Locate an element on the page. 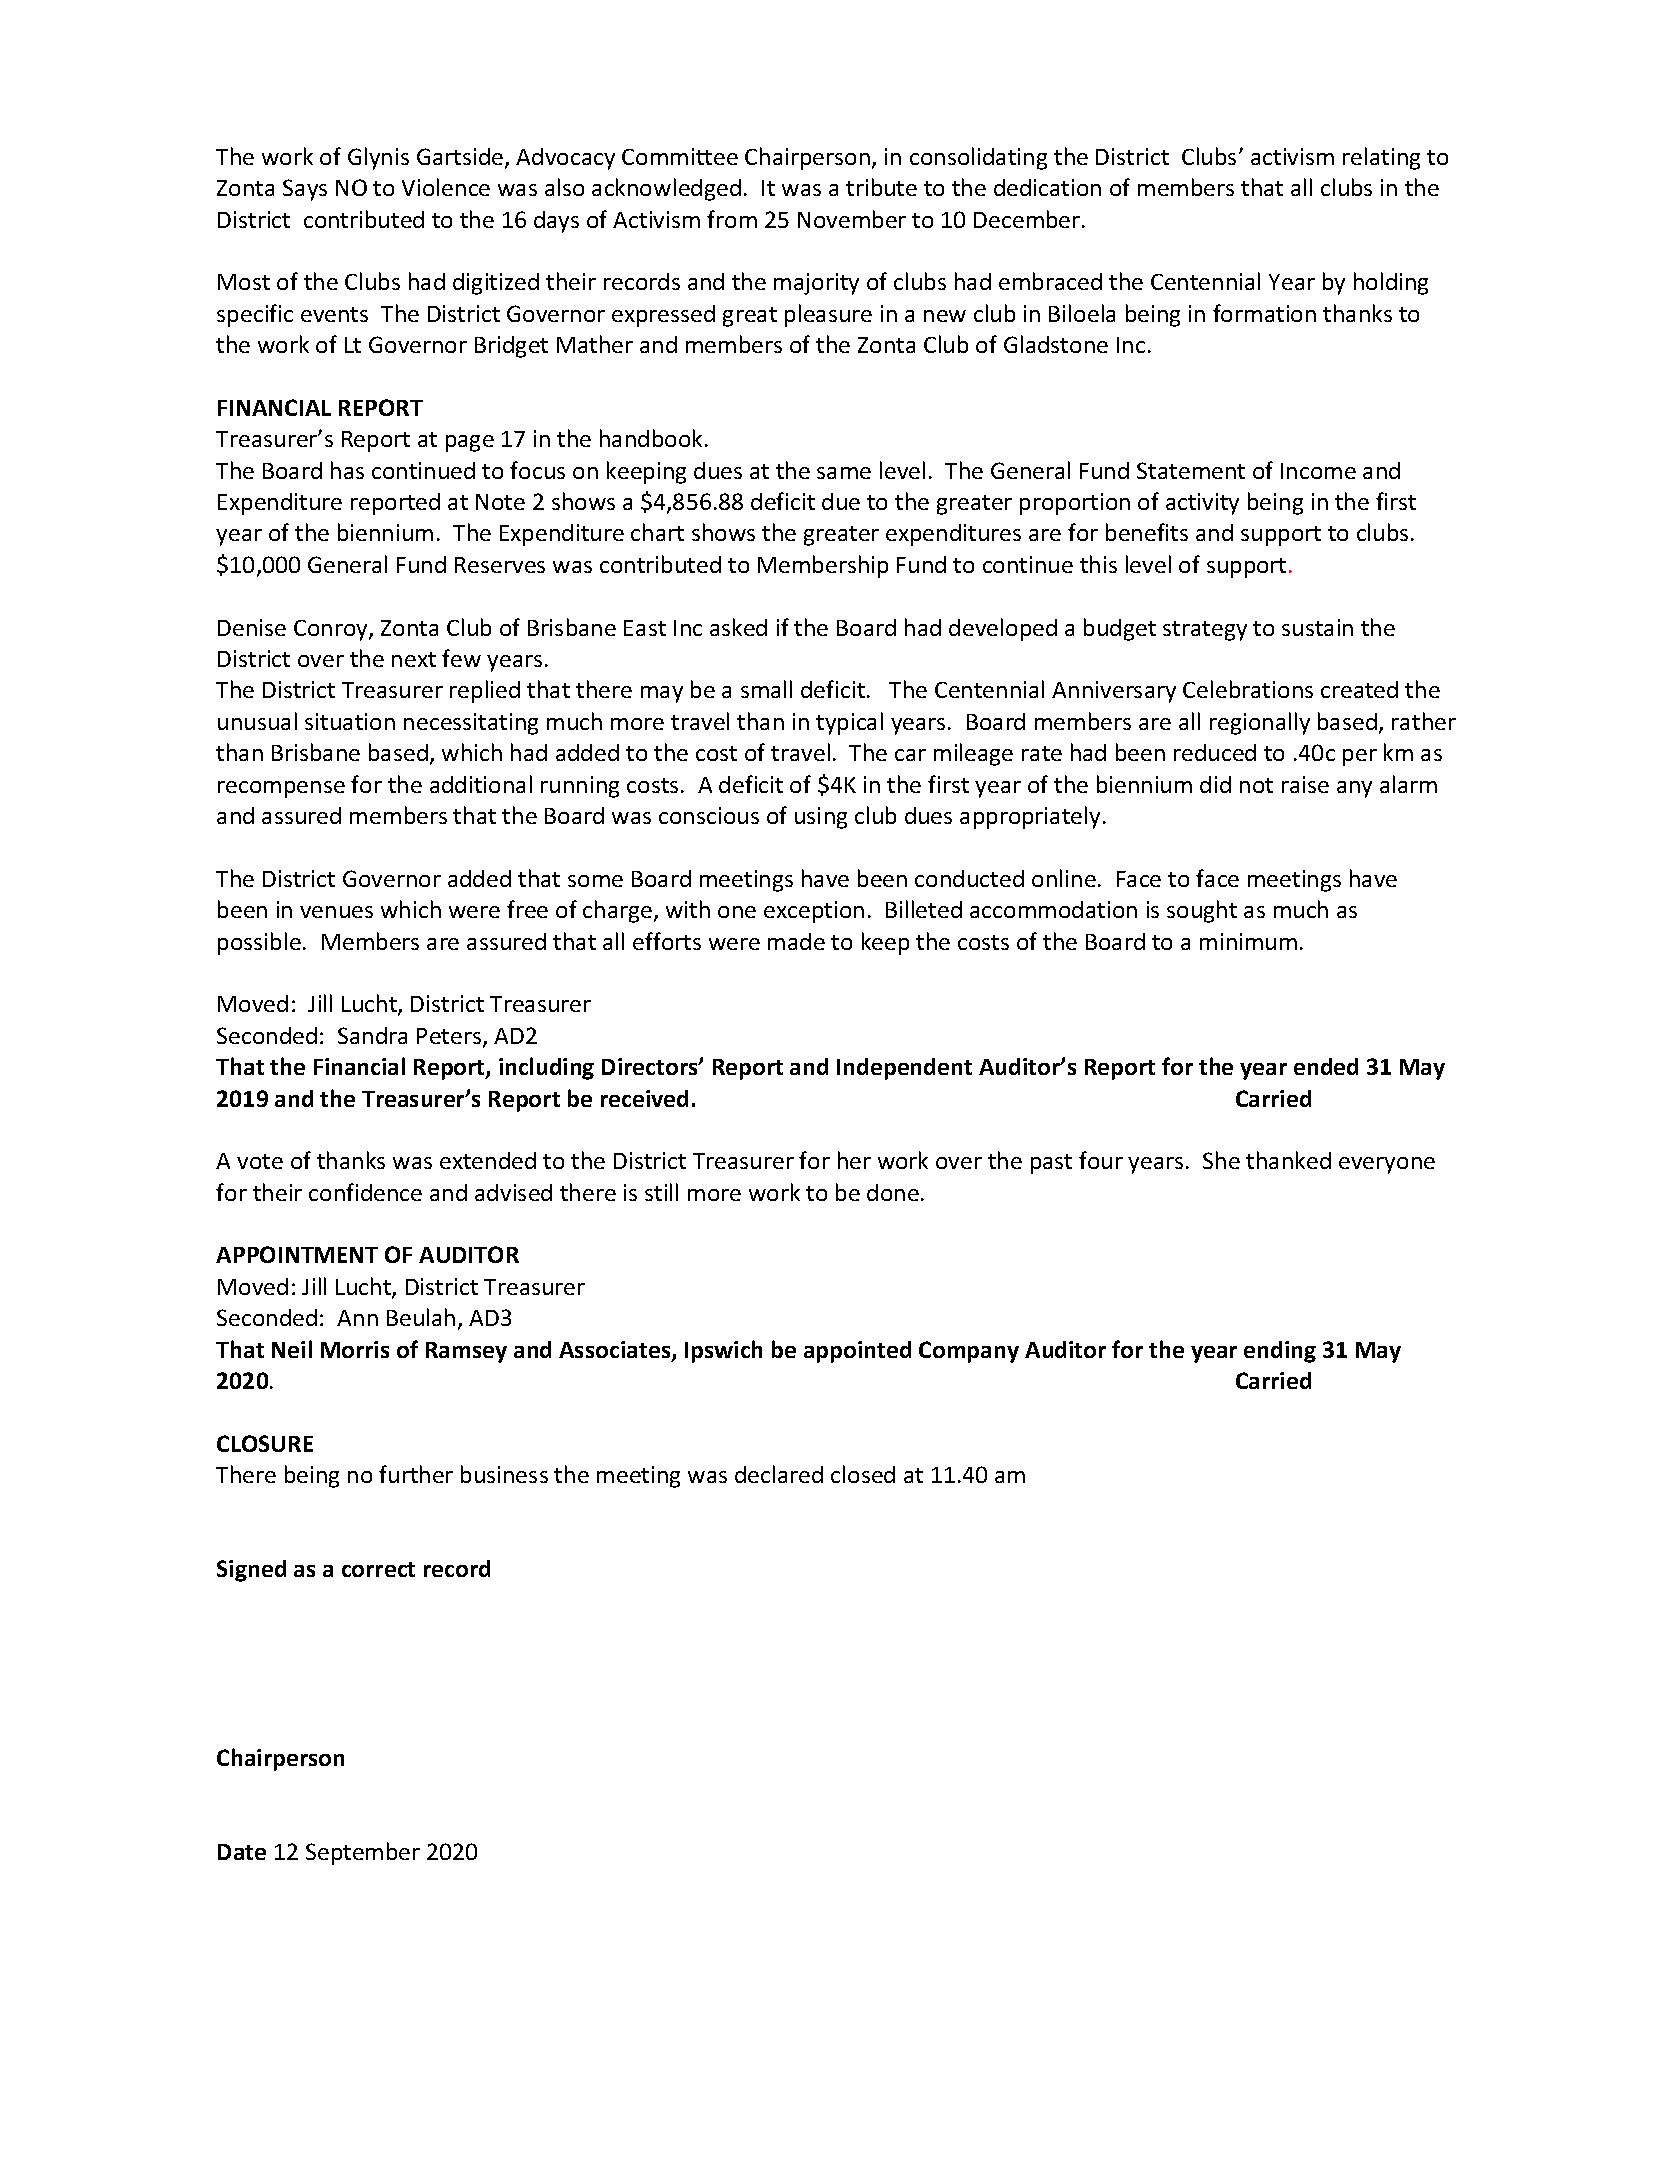 The image size is (1673, 2165). Sandra is located at coordinates (372, 1035).
